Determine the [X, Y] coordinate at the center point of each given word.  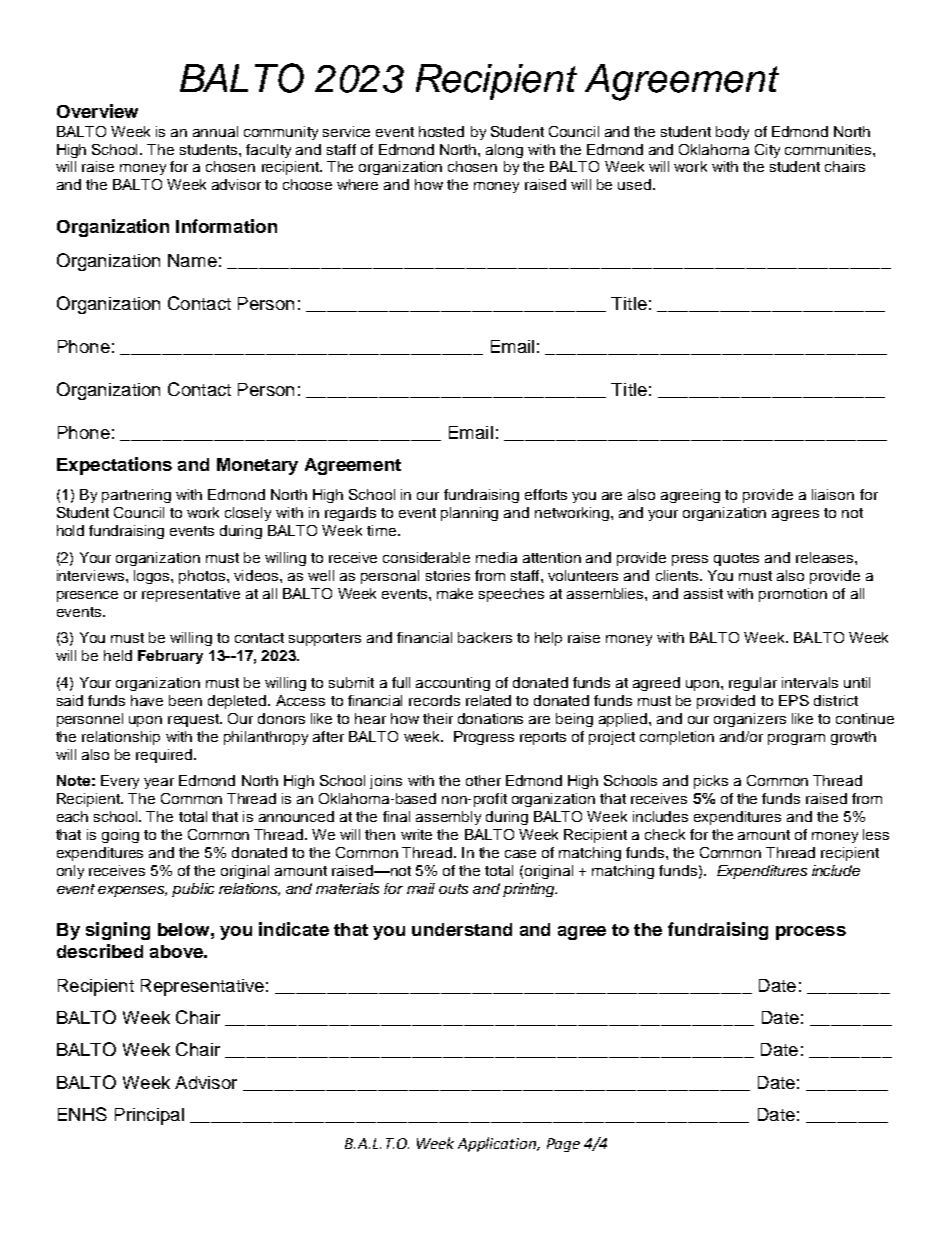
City [767, 151]
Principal [149, 1116]
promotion [793, 595]
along [504, 151]
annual [215, 131]
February [170, 657]
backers [485, 637]
